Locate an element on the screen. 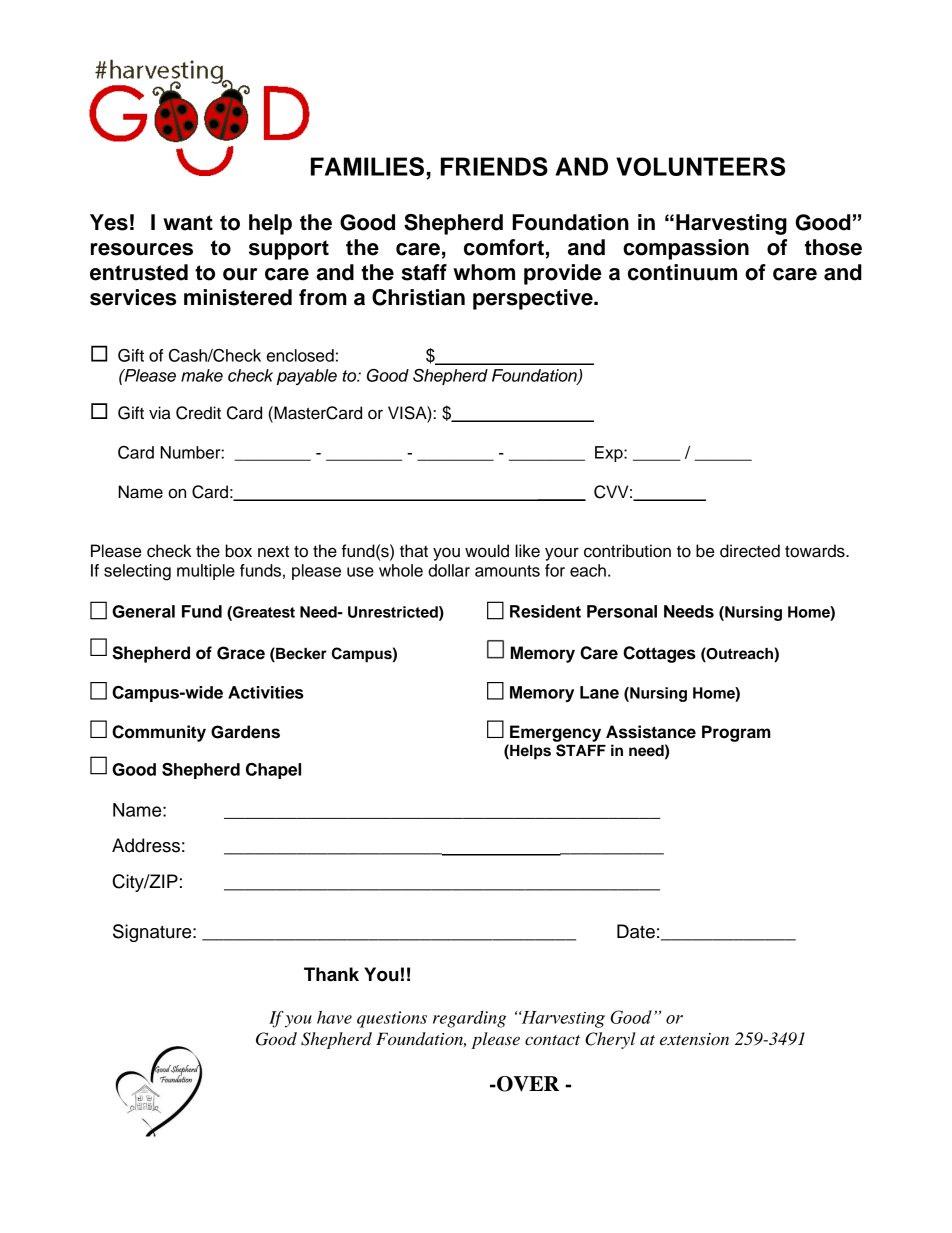 This screenshot has width=952, height=1233. Exp is located at coordinates (610, 454).
